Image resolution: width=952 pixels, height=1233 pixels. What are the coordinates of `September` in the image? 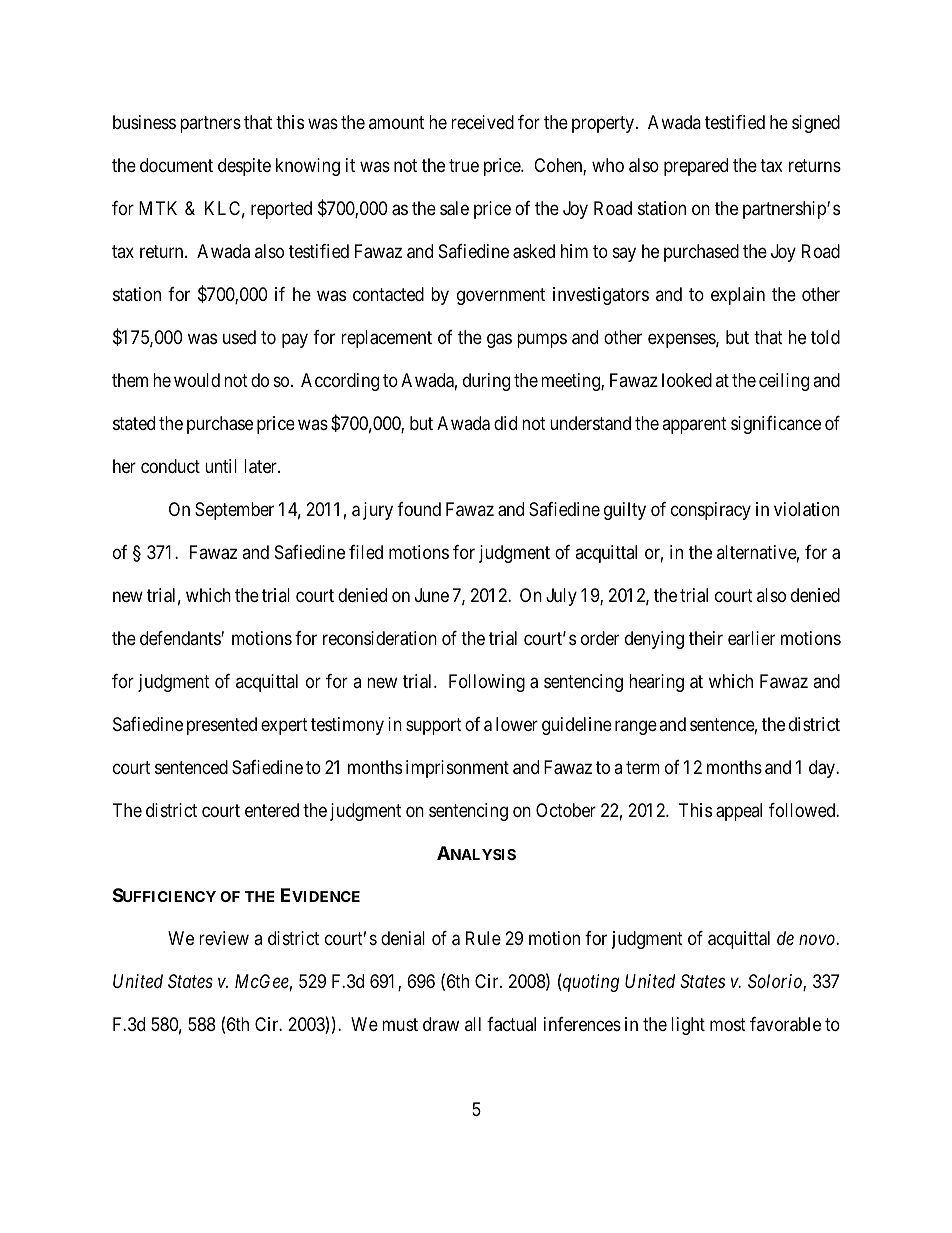 It's located at (234, 511).
